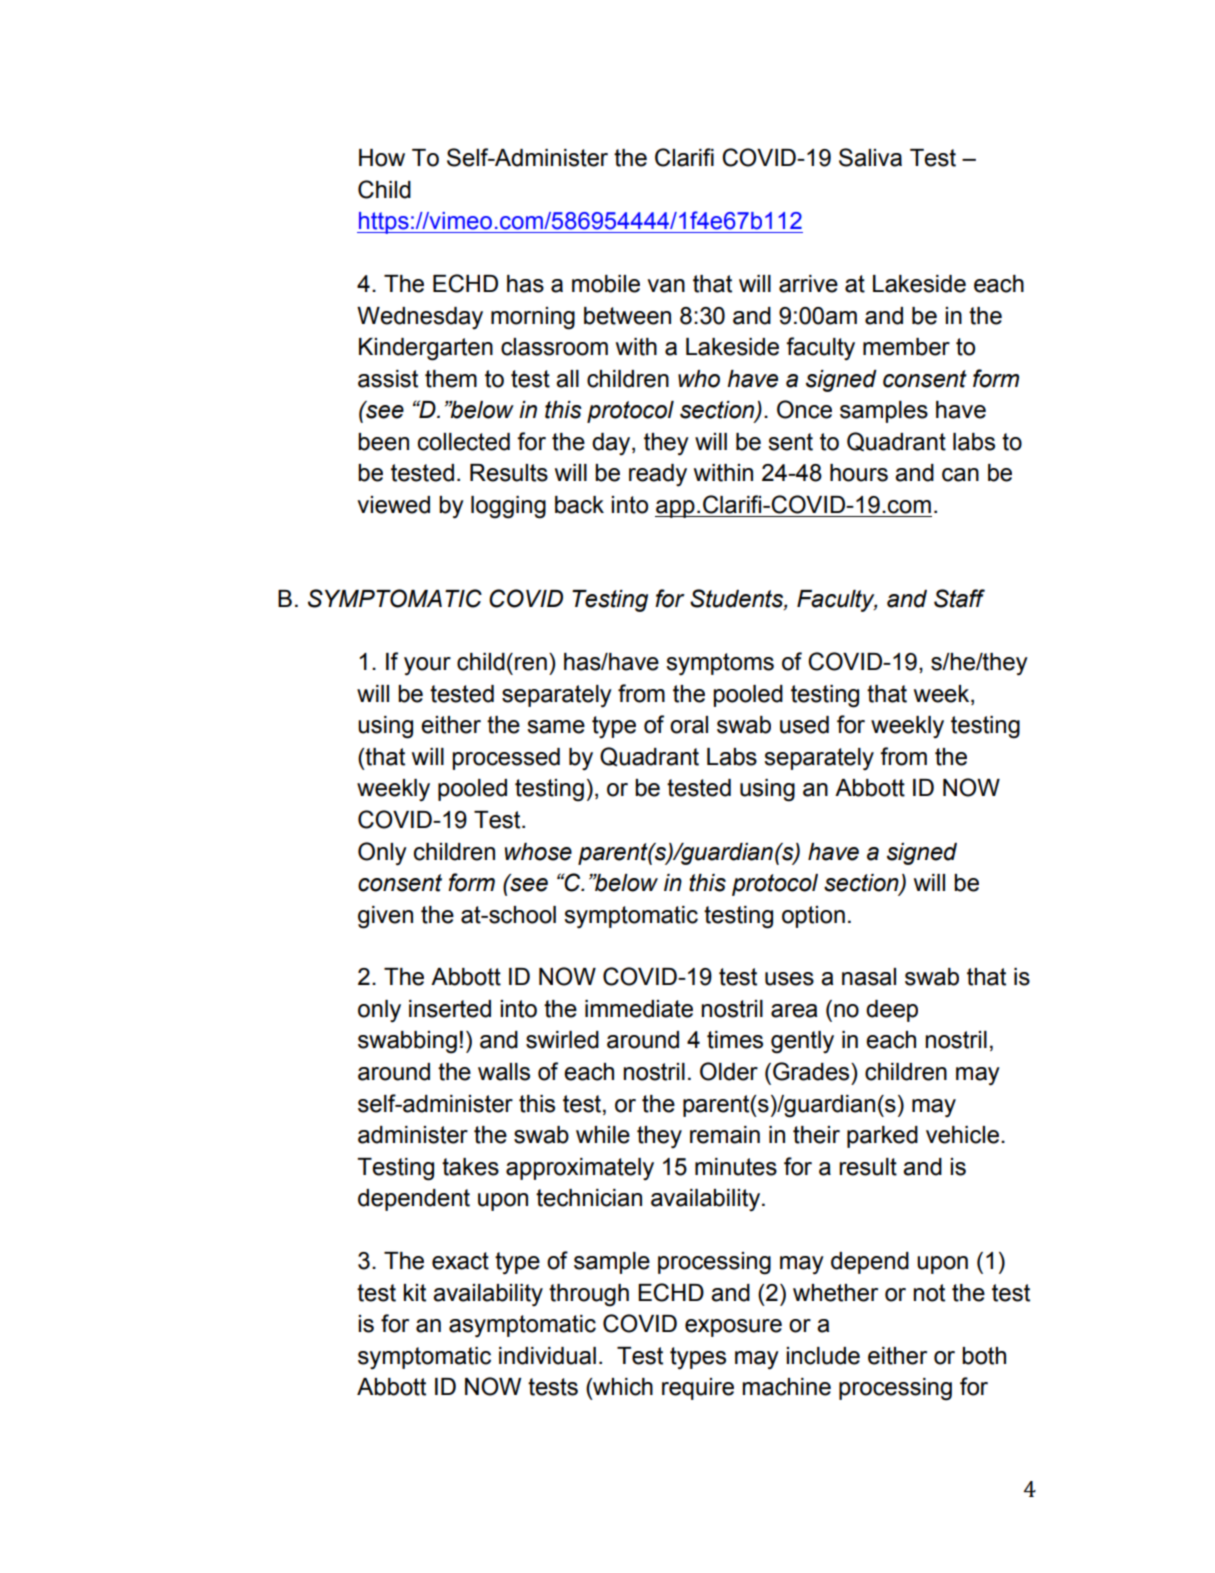 Image resolution: width=1215 pixels, height=1573 pixels. What do you see at coordinates (506, 759) in the screenshot?
I see `processed` at bounding box center [506, 759].
